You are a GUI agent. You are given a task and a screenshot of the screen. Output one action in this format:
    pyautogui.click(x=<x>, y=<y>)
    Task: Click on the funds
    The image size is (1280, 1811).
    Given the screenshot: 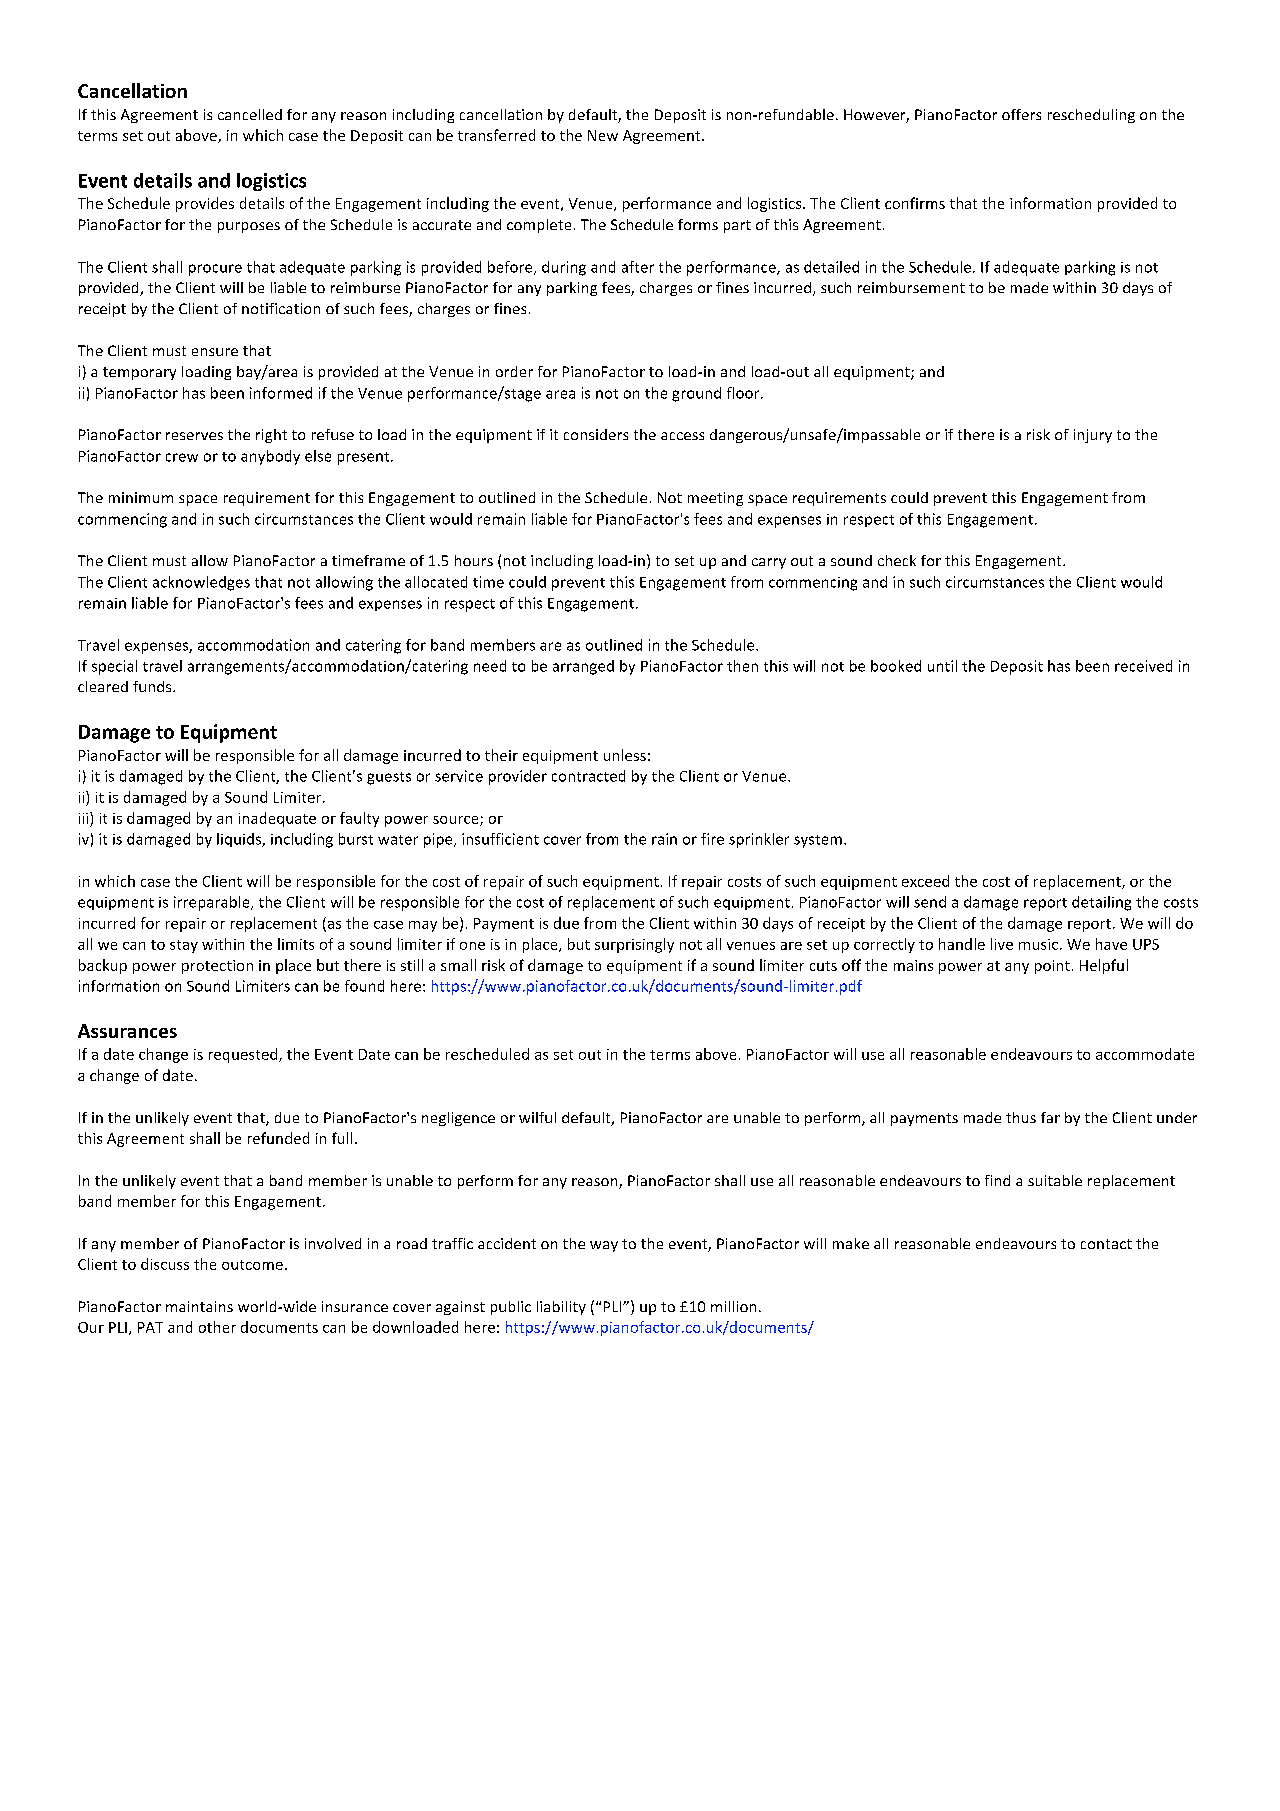 What is the action you would take?
    pyautogui.click(x=153, y=686)
